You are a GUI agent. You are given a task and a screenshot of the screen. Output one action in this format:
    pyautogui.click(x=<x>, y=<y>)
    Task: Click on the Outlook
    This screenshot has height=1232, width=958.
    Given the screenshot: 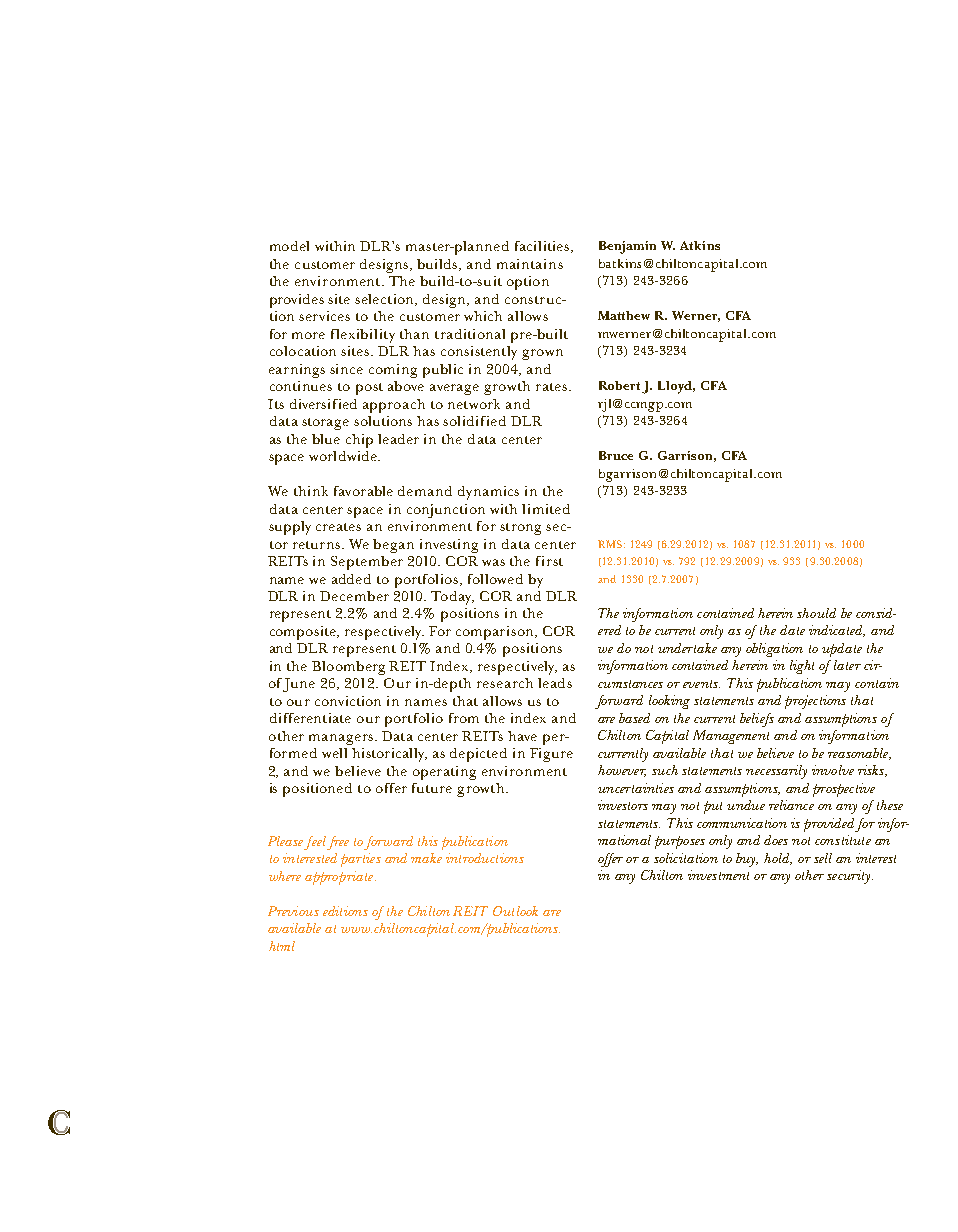 What is the action you would take?
    pyautogui.click(x=515, y=911)
